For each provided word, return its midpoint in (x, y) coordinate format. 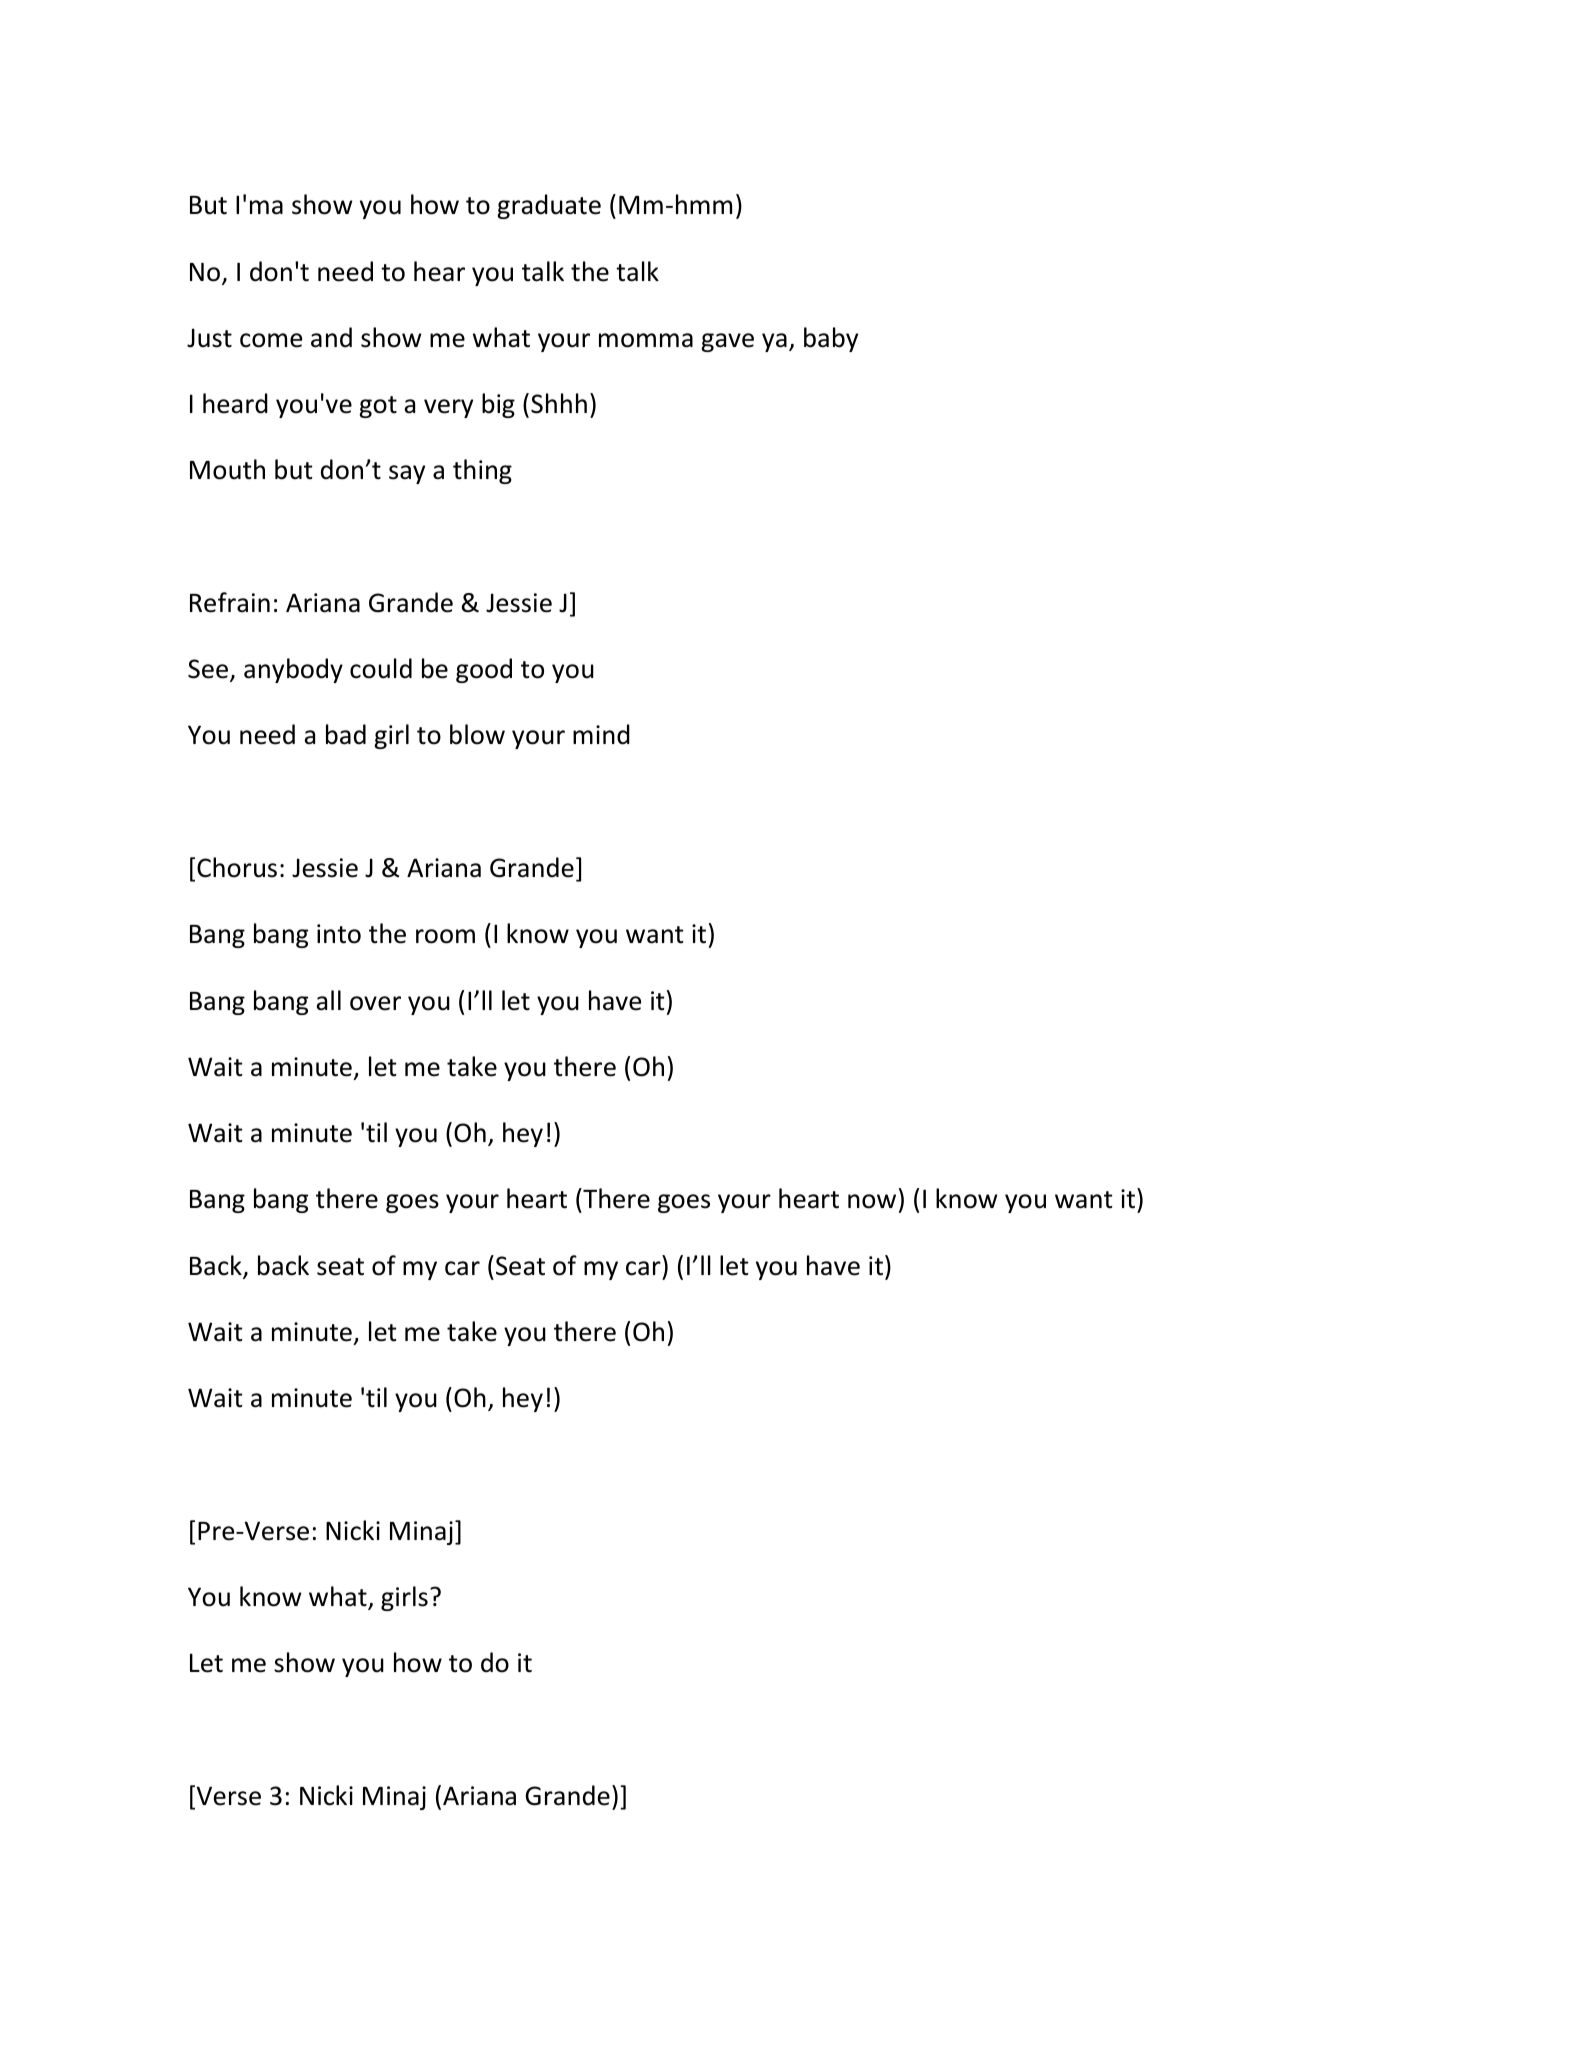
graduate (549, 206)
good (484, 670)
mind (601, 734)
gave (727, 342)
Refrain (230, 602)
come (271, 340)
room (445, 936)
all (328, 1000)
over (375, 1003)
